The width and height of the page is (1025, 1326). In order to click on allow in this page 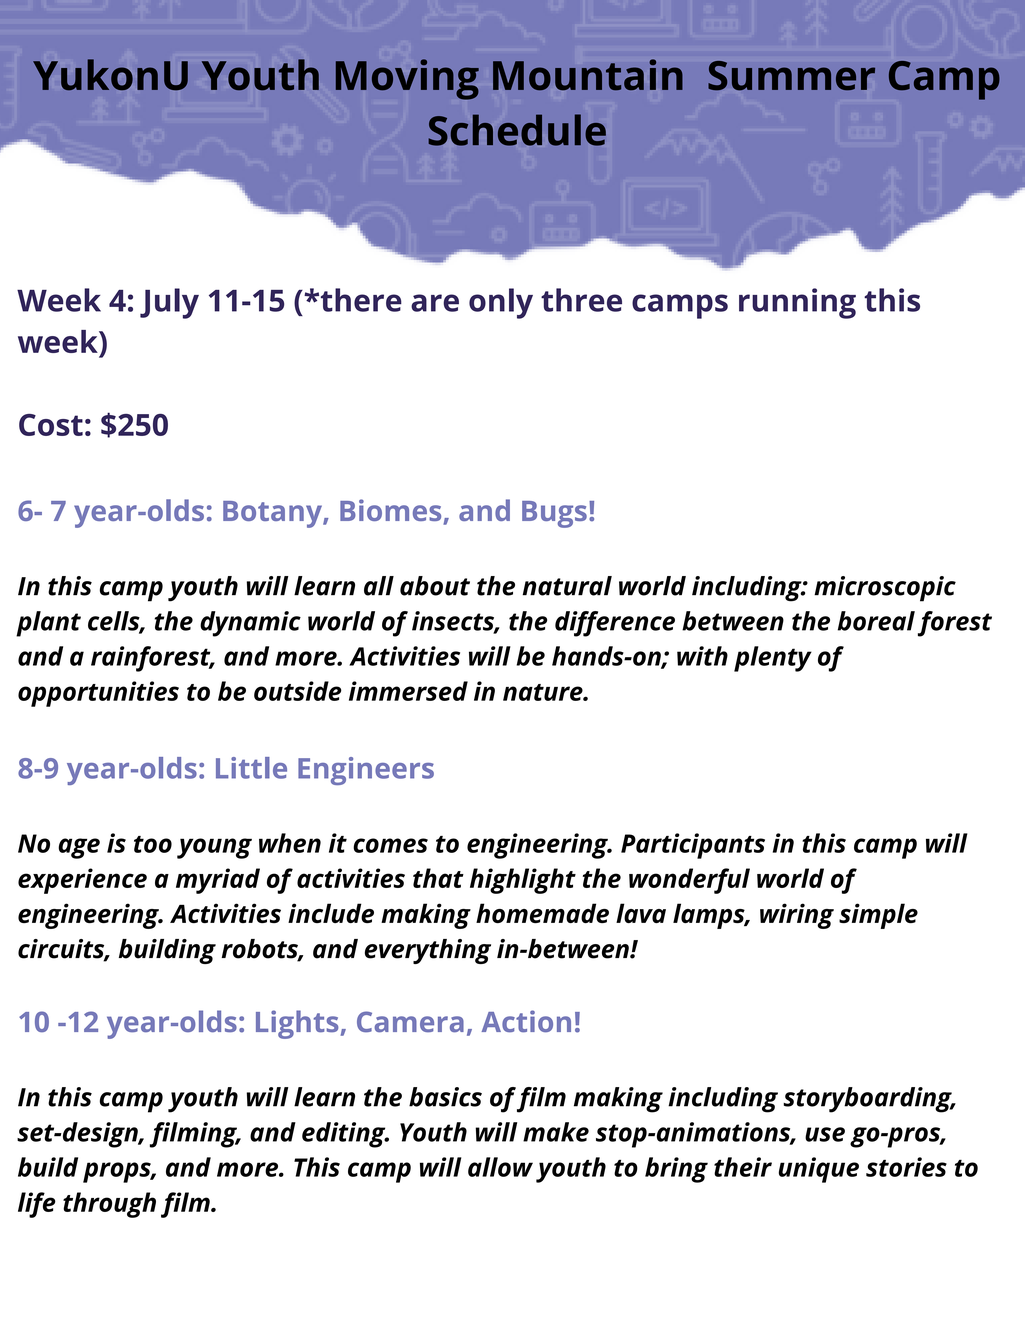, I will do `click(500, 1167)`.
